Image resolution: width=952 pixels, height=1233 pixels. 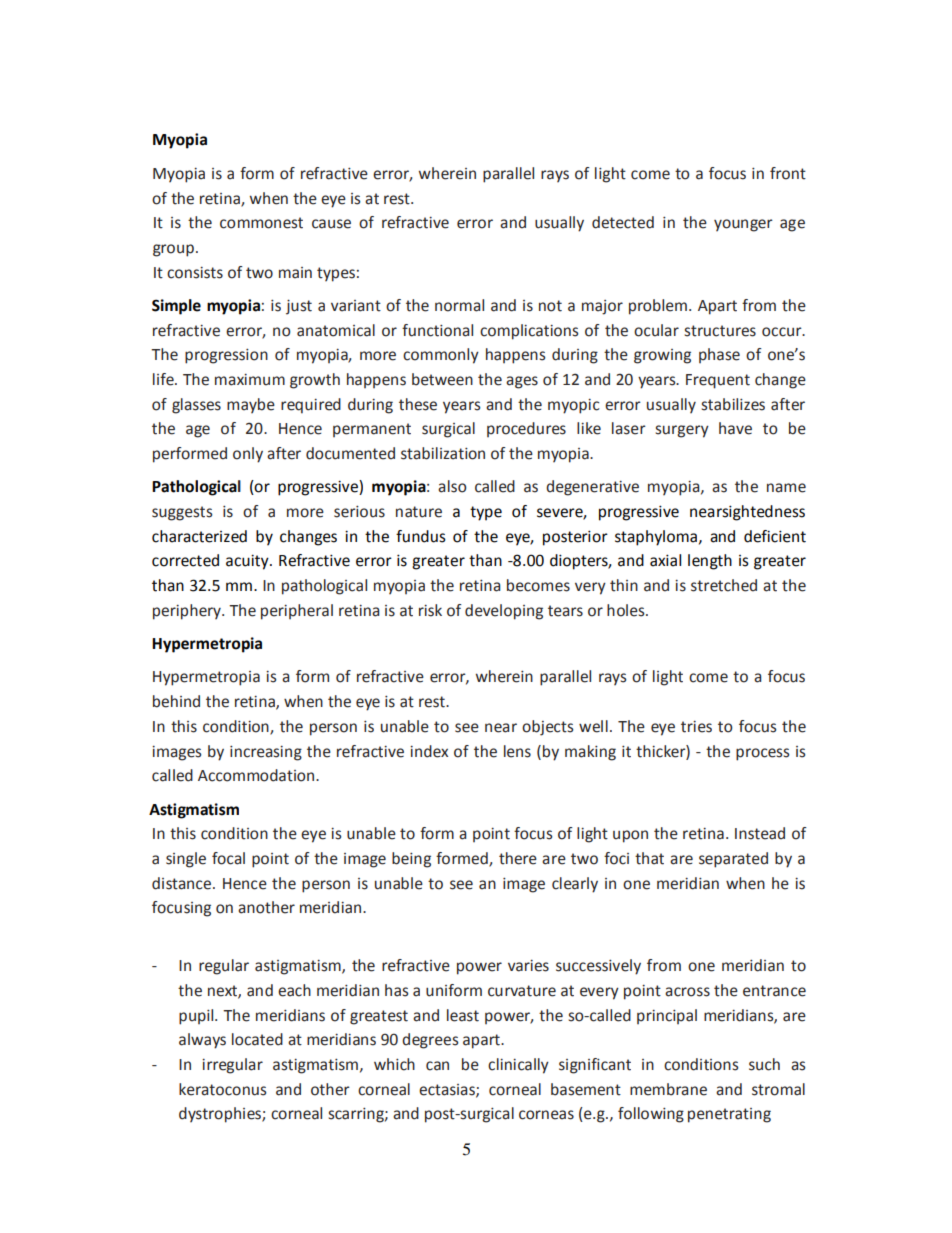 I want to click on have, so click(x=735, y=428).
